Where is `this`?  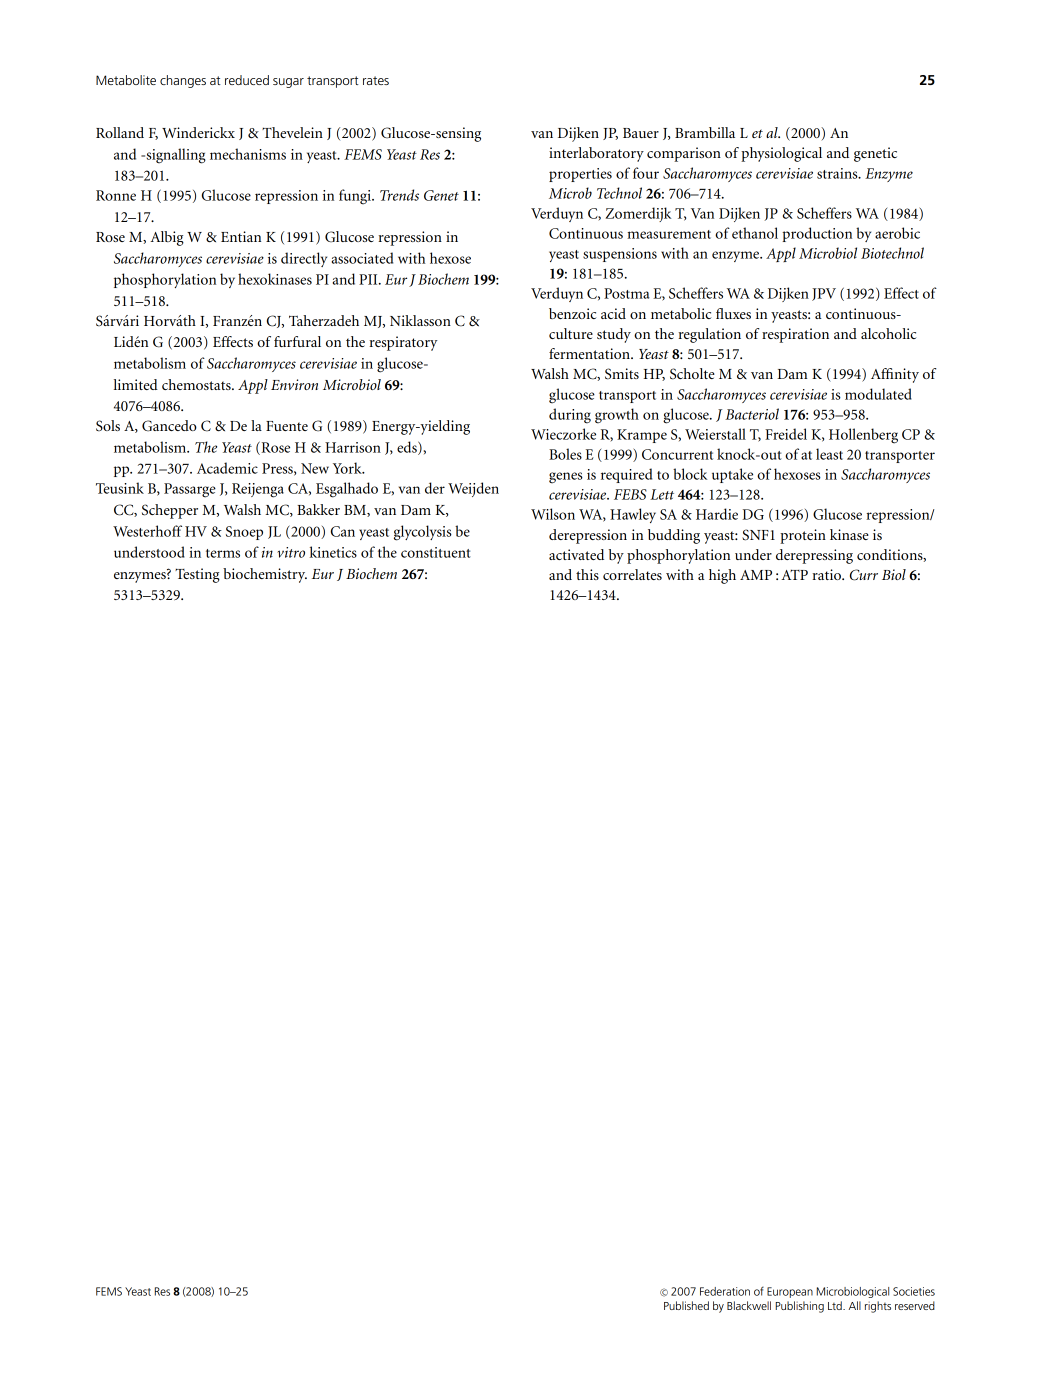
this is located at coordinates (587, 574).
